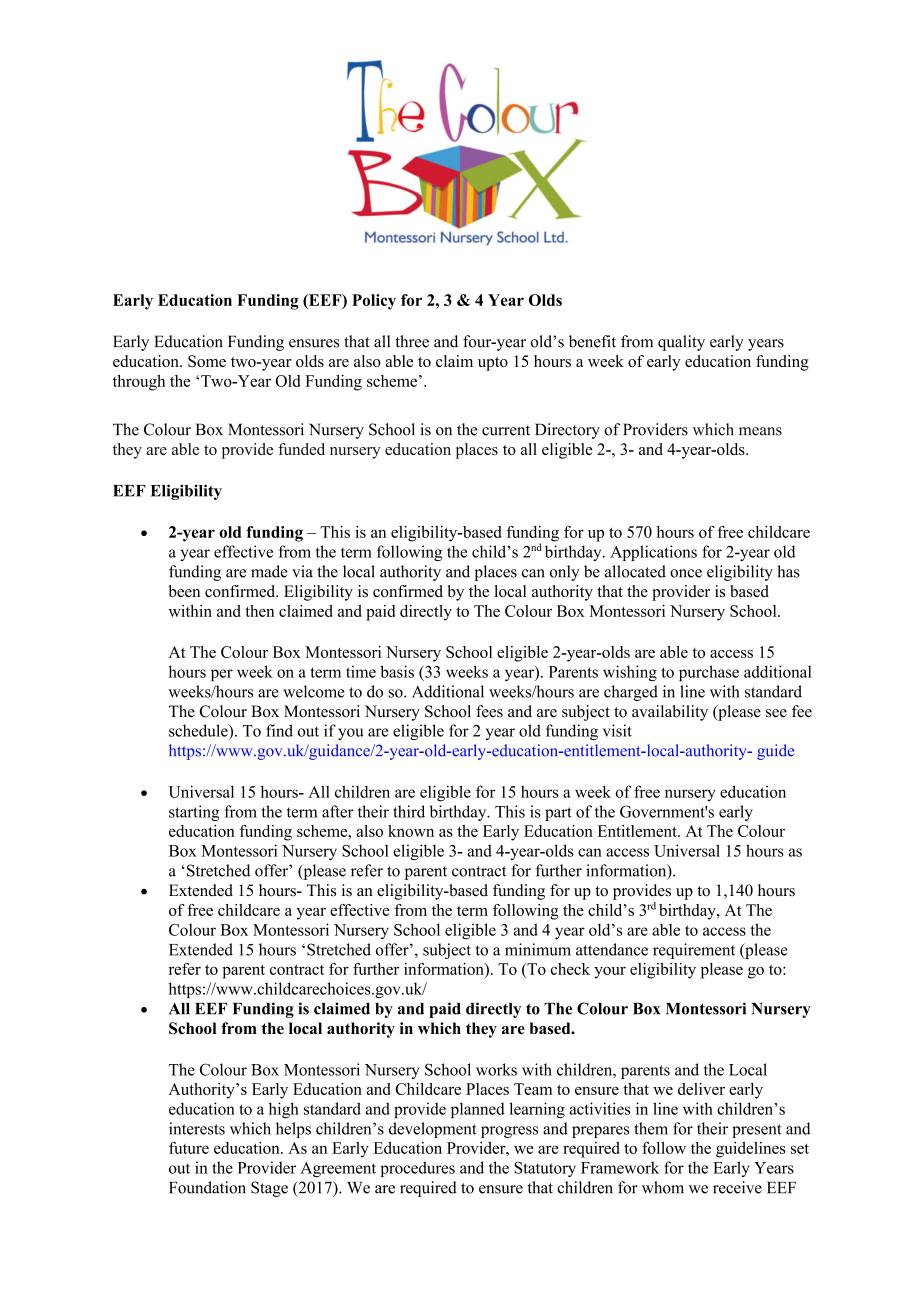 Image resolution: width=924 pixels, height=1308 pixels. Describe the element at coordinates (489, 711) in the screenshot. I see `fees` at that location.
